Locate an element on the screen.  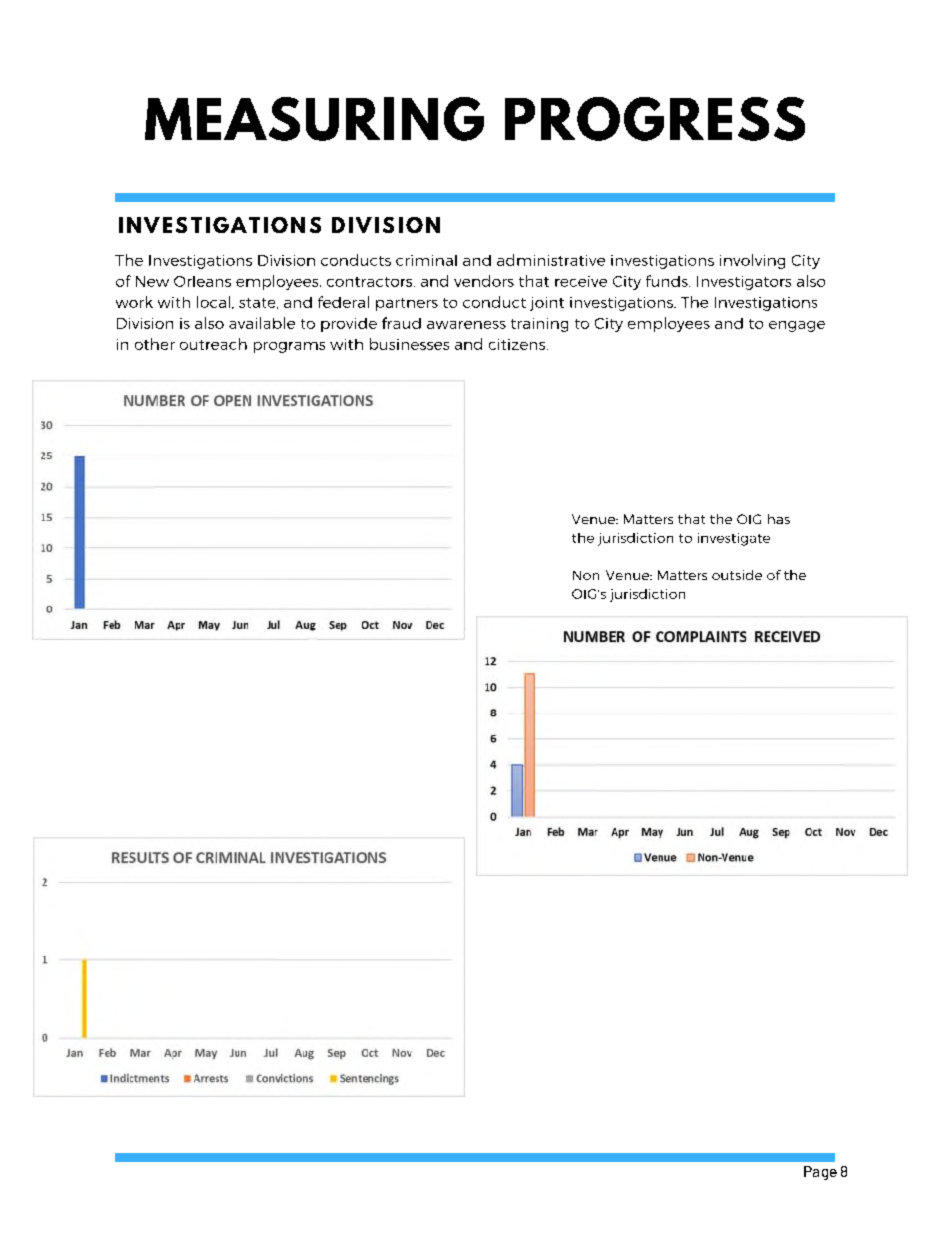
MEASURING is located at coordinates (314, 119).
